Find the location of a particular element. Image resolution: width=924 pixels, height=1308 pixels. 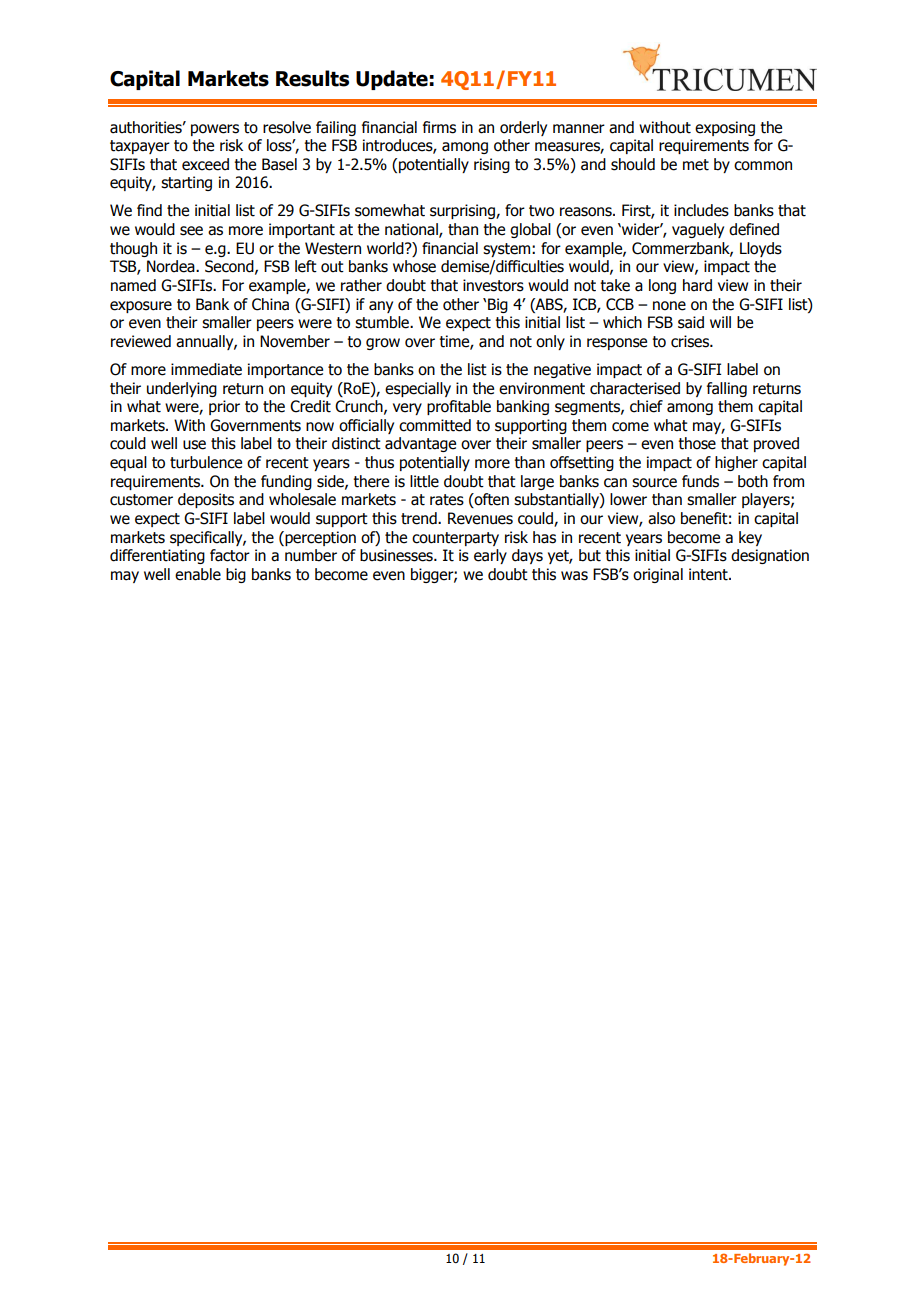

firms is located at coordinates (439, 127).
